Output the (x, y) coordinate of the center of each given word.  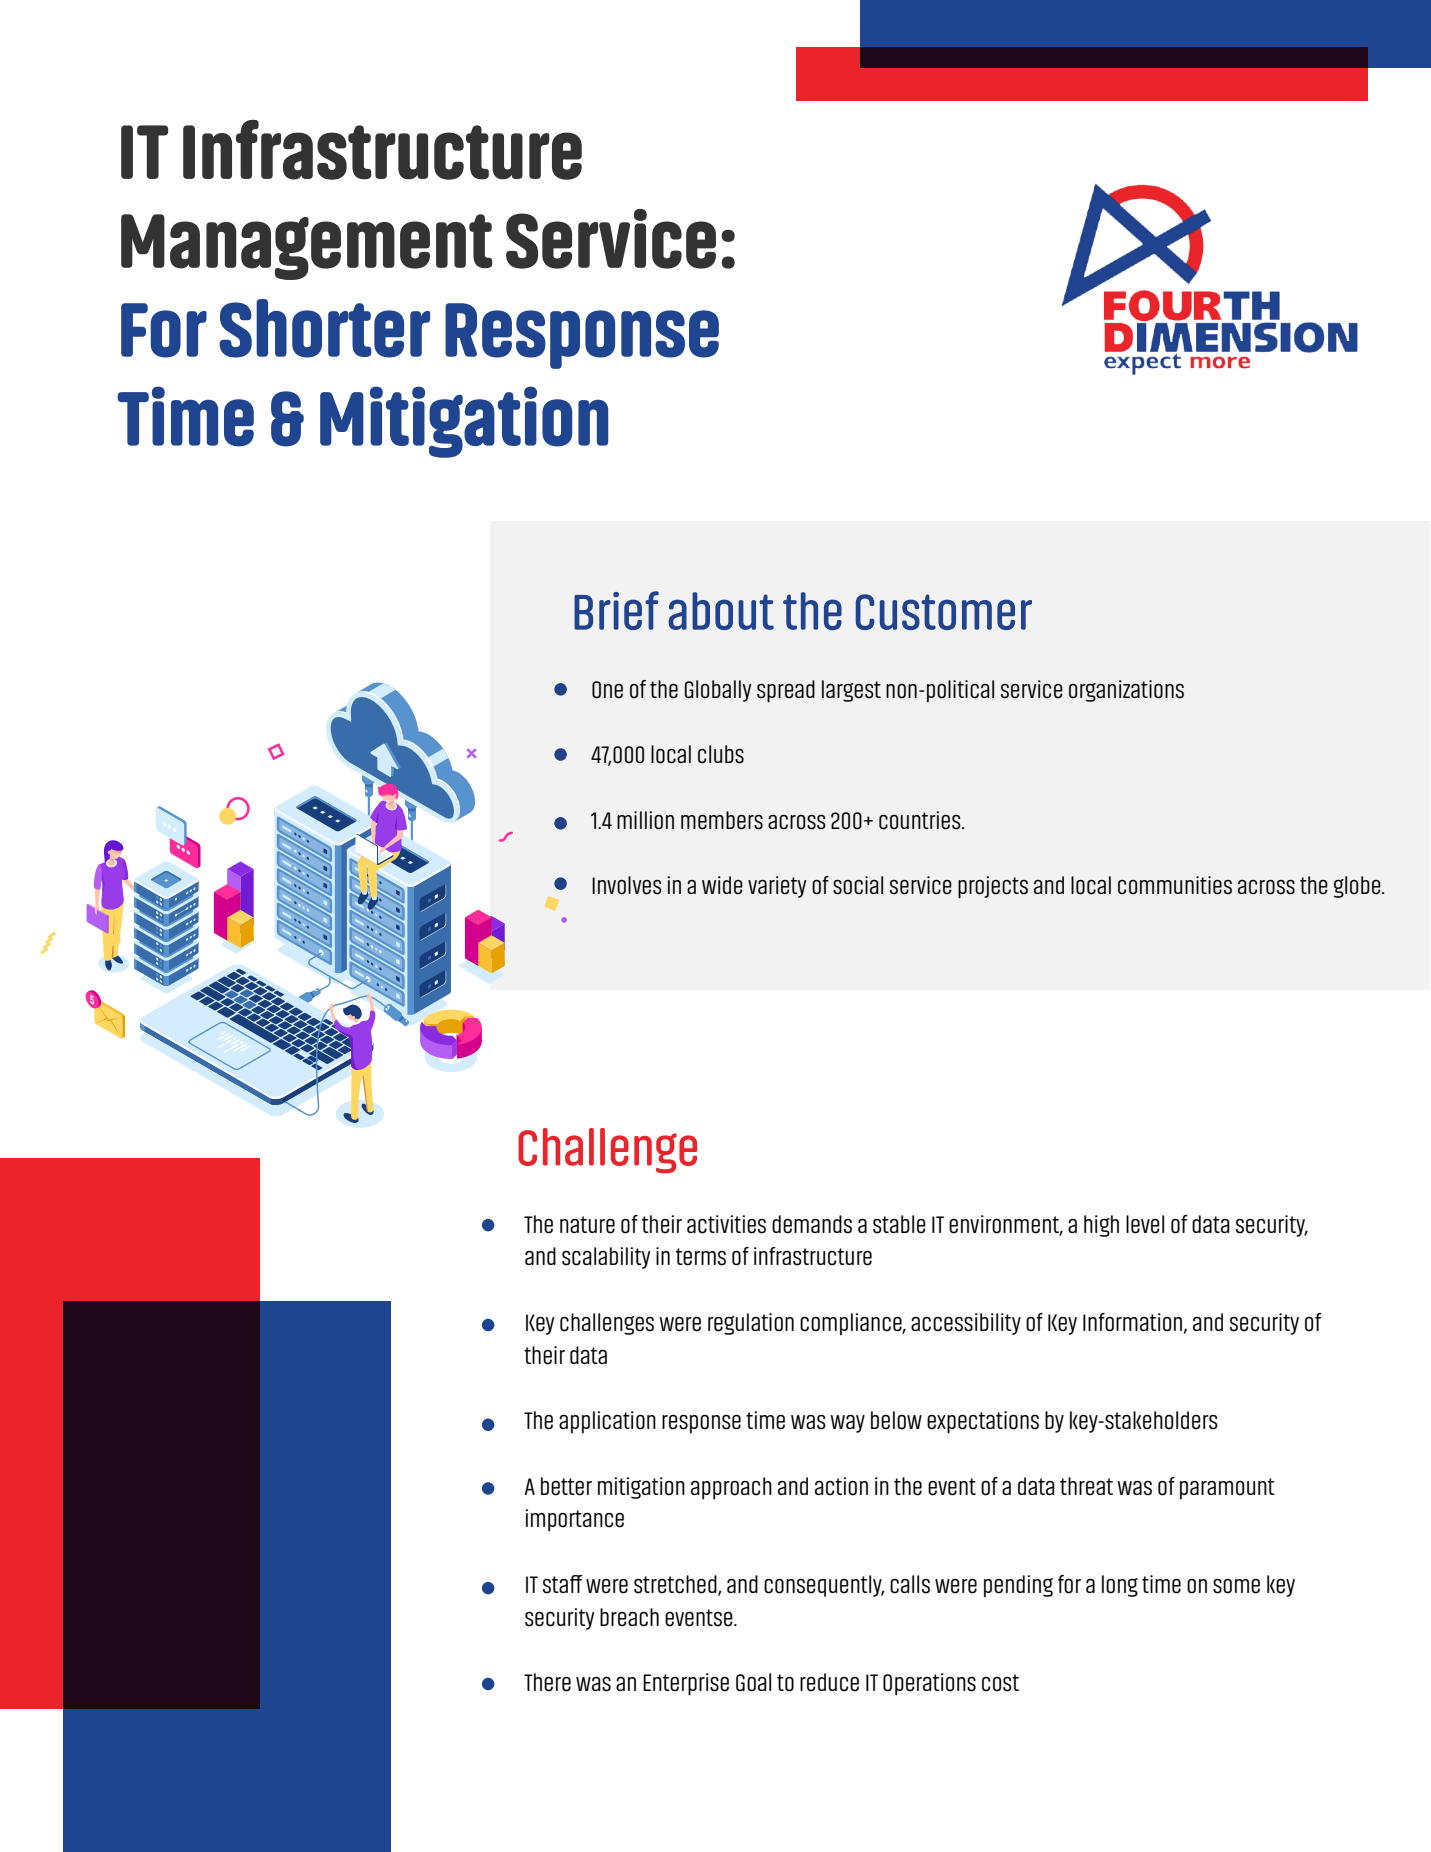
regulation (751, 1324)
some (1236, 1586)
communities (1175, 885)
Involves (627, 885)
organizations (1126, 691)
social (858, 885)
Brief (616, 610)
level (1145, 1224)
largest (851, 691)
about (721, 611)
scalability (606, 1258)
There (547, 1682)
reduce (829, 1682)
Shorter (324, 328)
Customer (944, 612)
